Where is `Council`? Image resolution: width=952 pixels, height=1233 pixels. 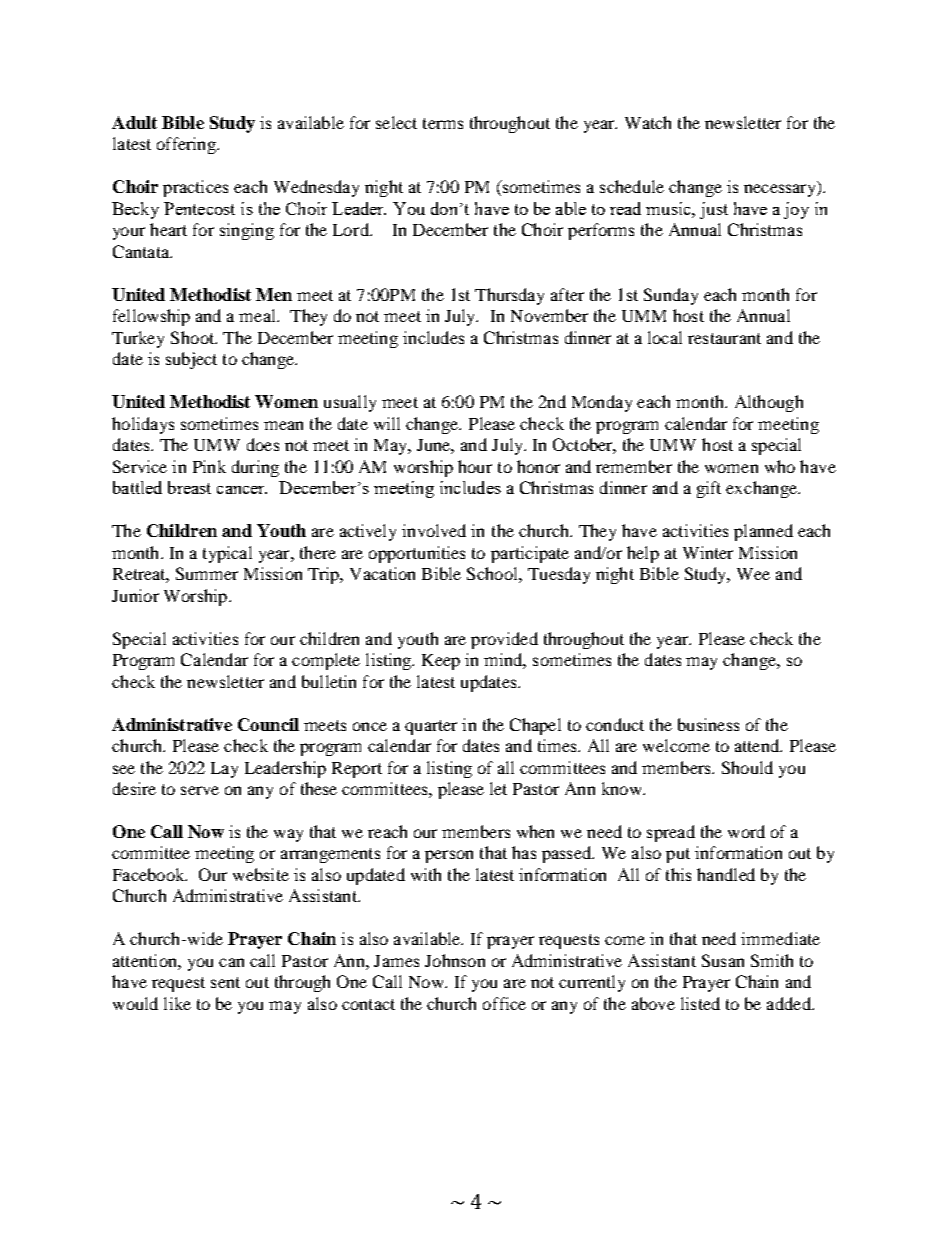 Council is located at coordinates (268, 724).
